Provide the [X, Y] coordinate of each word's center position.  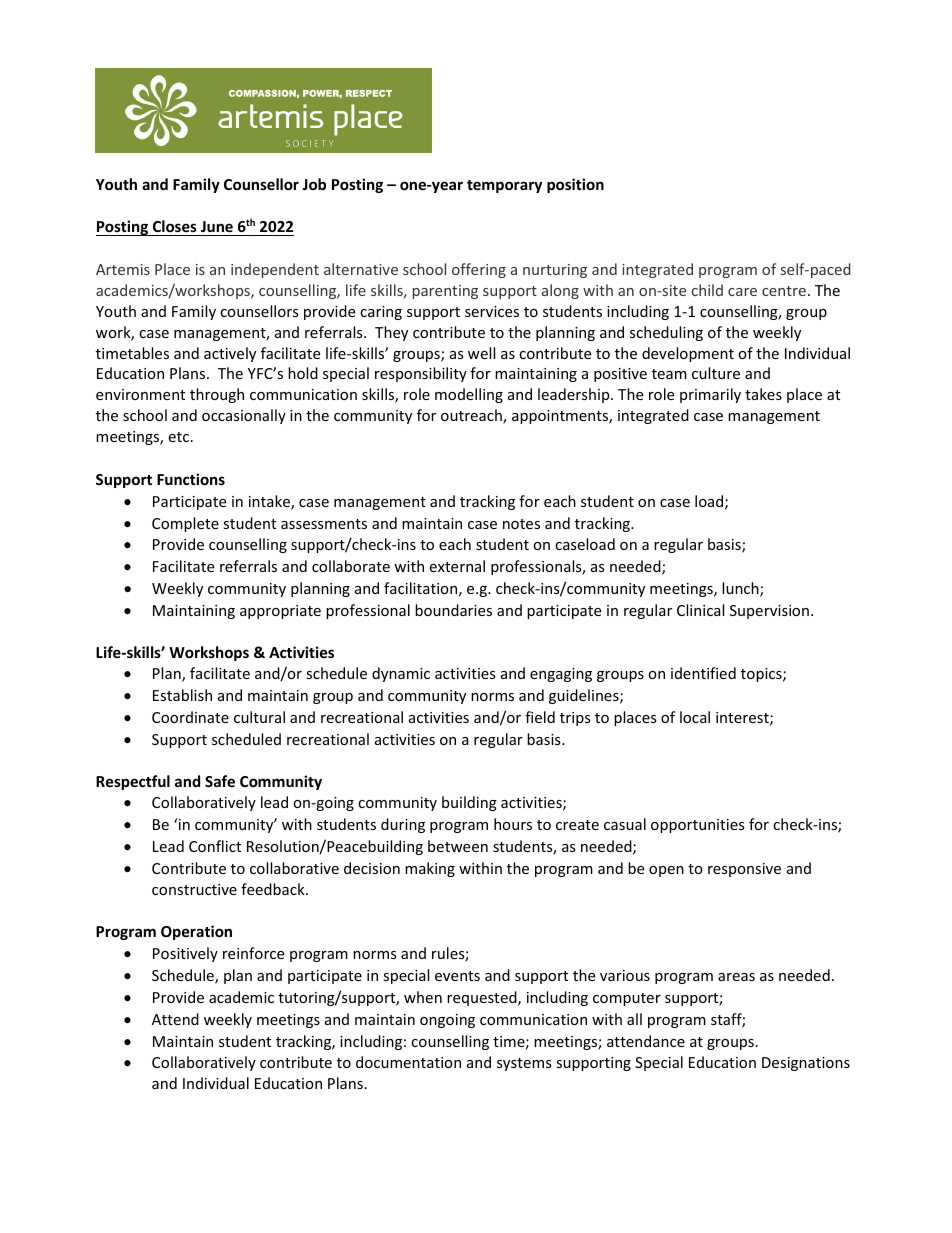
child [707, 290]
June [217, 226]
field [540, 717]
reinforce [253, 953]
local [695, 717]
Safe [220, 781]
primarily [710, 395]
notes [521, 524]
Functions [191, 479]
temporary [504, 186]
